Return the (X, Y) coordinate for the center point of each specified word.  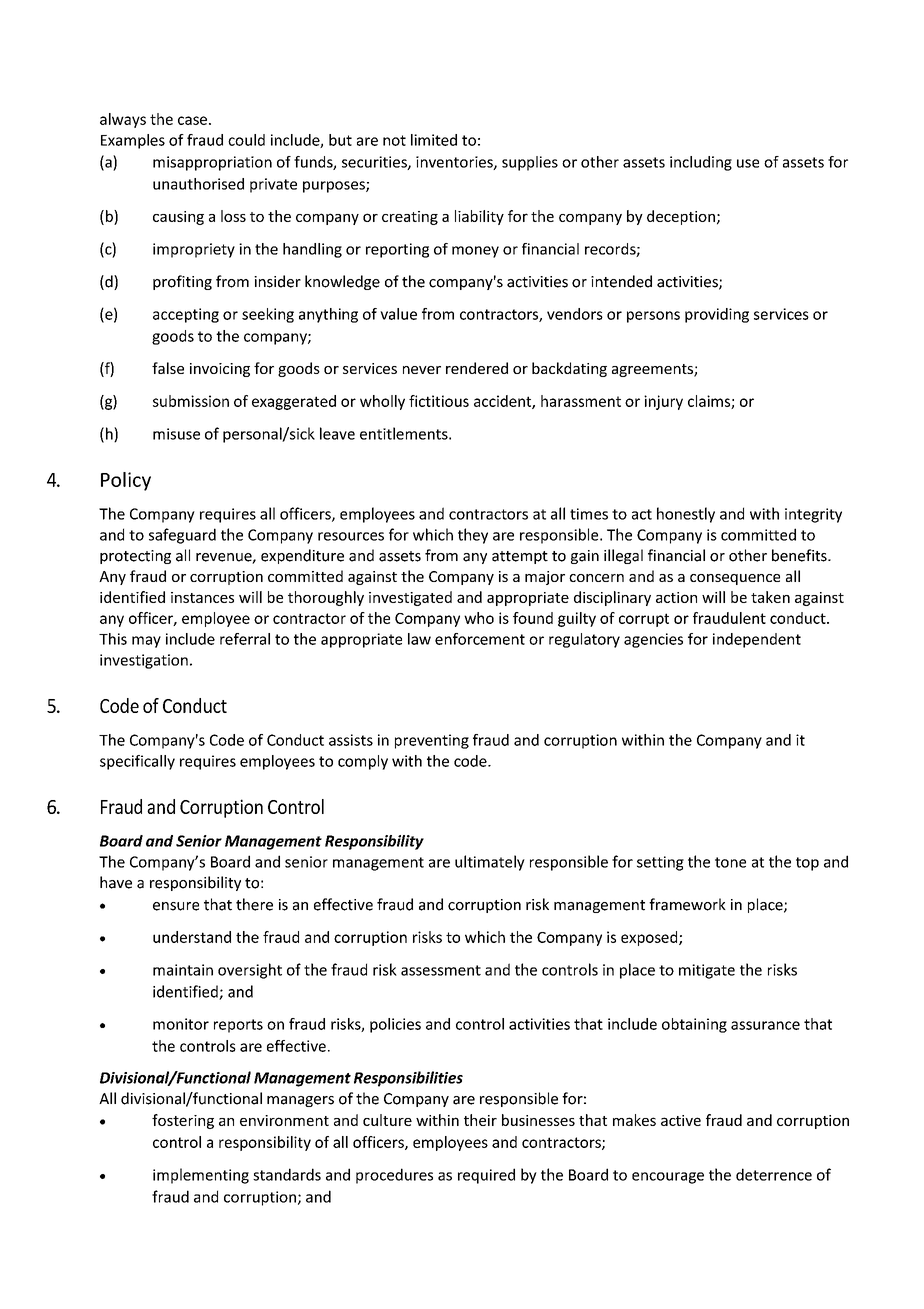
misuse (176, 434)
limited (434, 140)
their (480, 1120)
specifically (137, 762)
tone (730, 862)
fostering (183, 1121)
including (701, 163)
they (473, 536)
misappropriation (212, 163)
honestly (686, 515)
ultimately (490, 863)
